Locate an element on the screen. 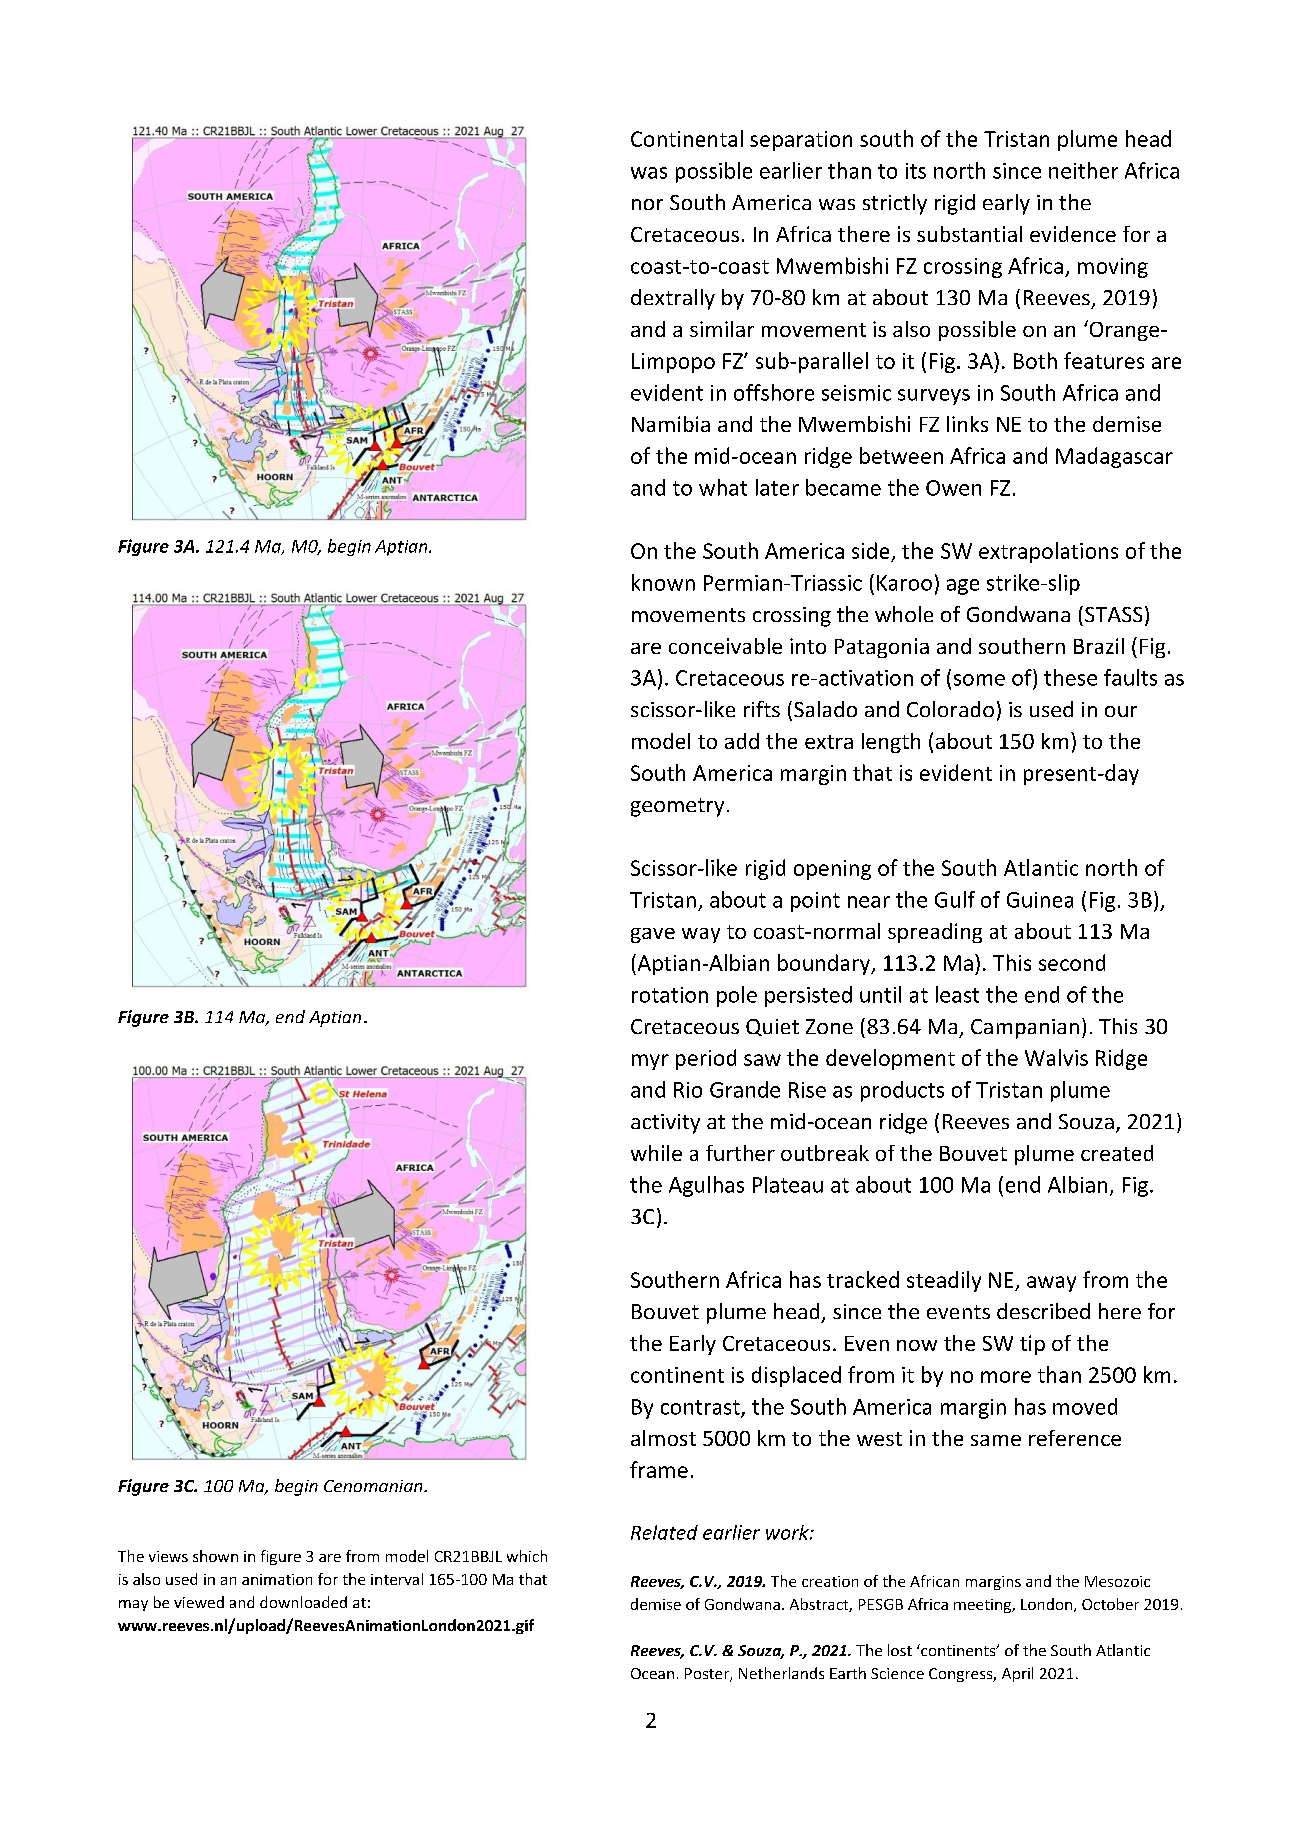 This screenshot has width=1302, height=1841. age is located at coordinates (963, 587).
